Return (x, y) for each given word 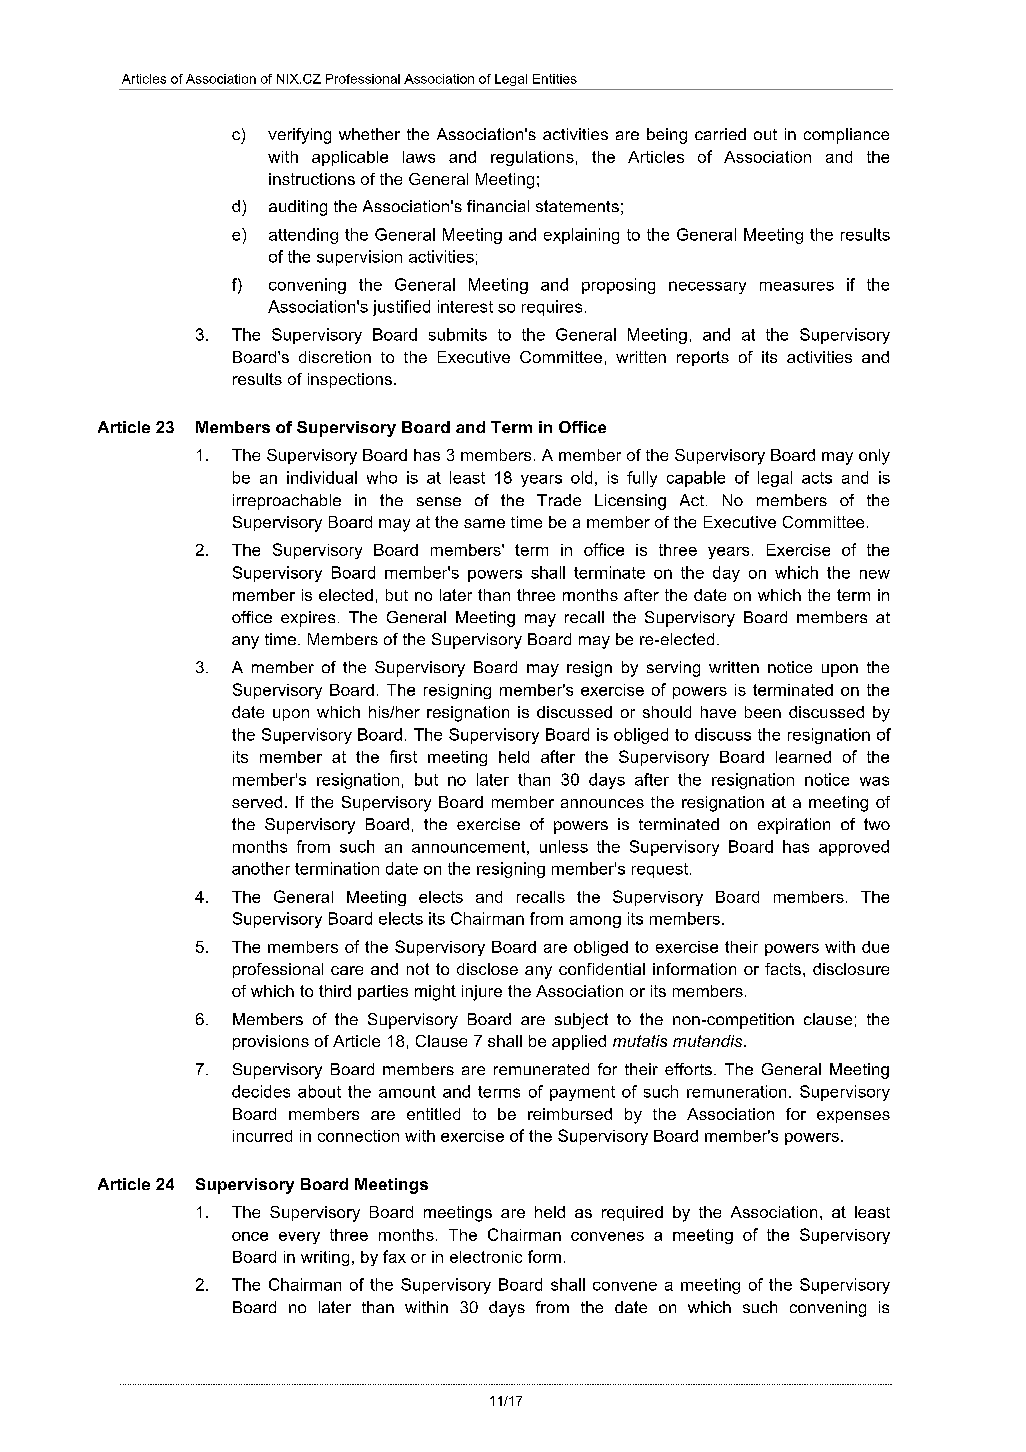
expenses (853, 1117)
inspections (350, 380)
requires (552, 308)
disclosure (851, 969)
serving (673, 669)
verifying (299, 136)
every (299, 1238)
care (347, 970)
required (632, 1213)
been (763, 712)
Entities (555, 79)
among (595, 922)
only (874, 457)
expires (308, 619)
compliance (846, 136)
